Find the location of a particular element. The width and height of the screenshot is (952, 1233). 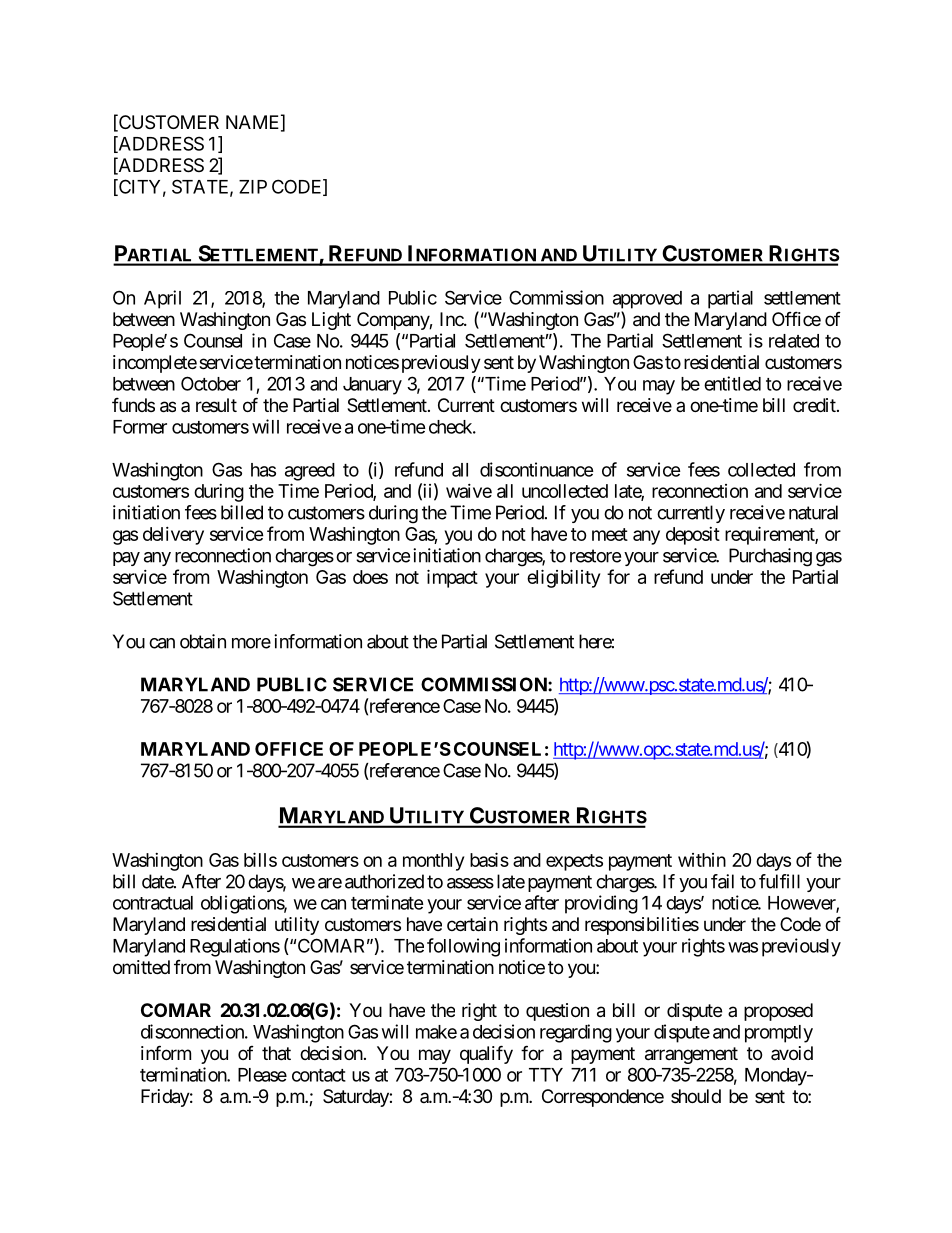

obtain is located at coordinates (203, 641).
